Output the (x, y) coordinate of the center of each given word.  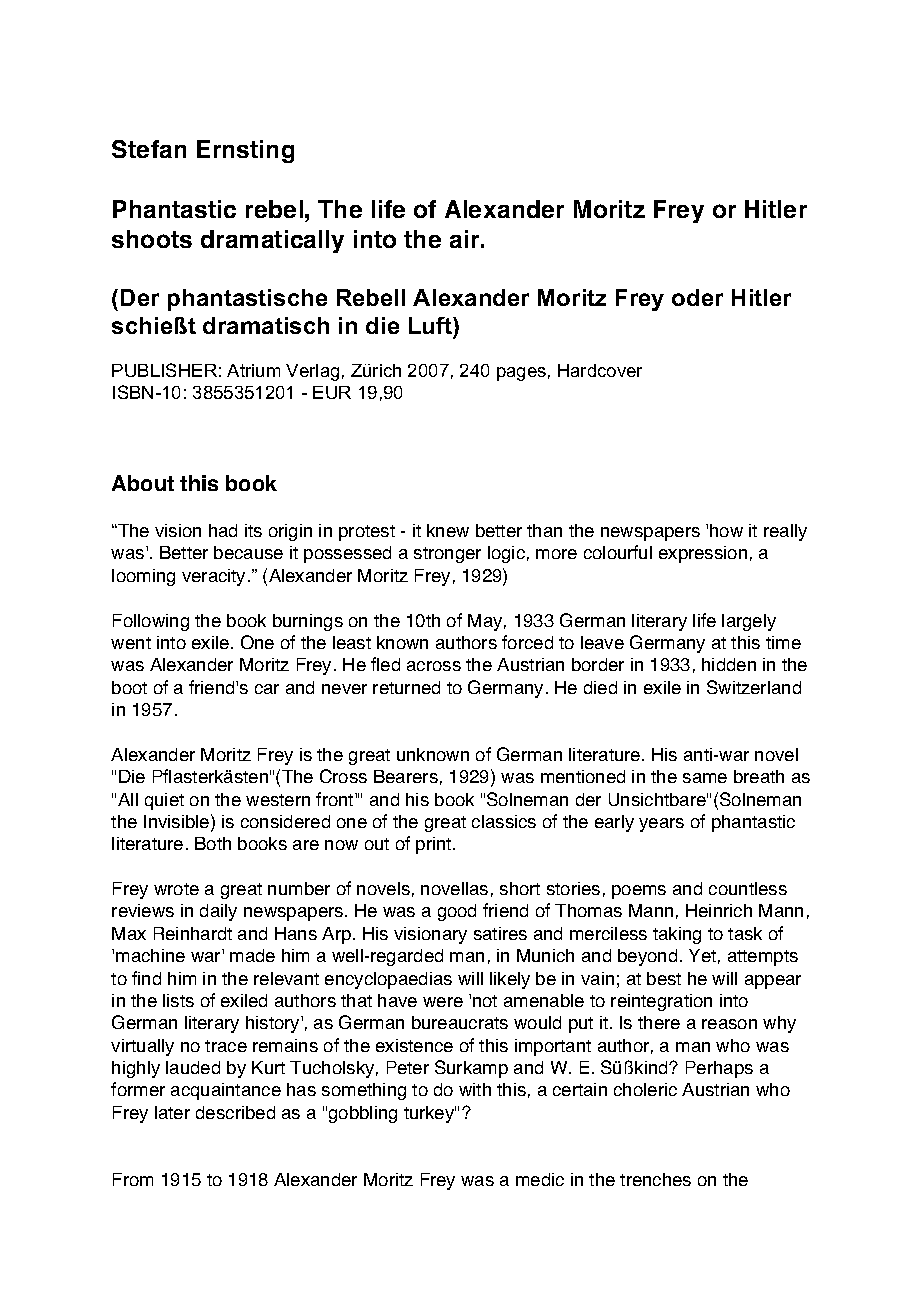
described (235, 1112)
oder (697, 297)
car (267, 689)
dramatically (272, 241)
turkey (430, 1114)
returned (406, 687)
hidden (729, 664)
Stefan (149, 149)
